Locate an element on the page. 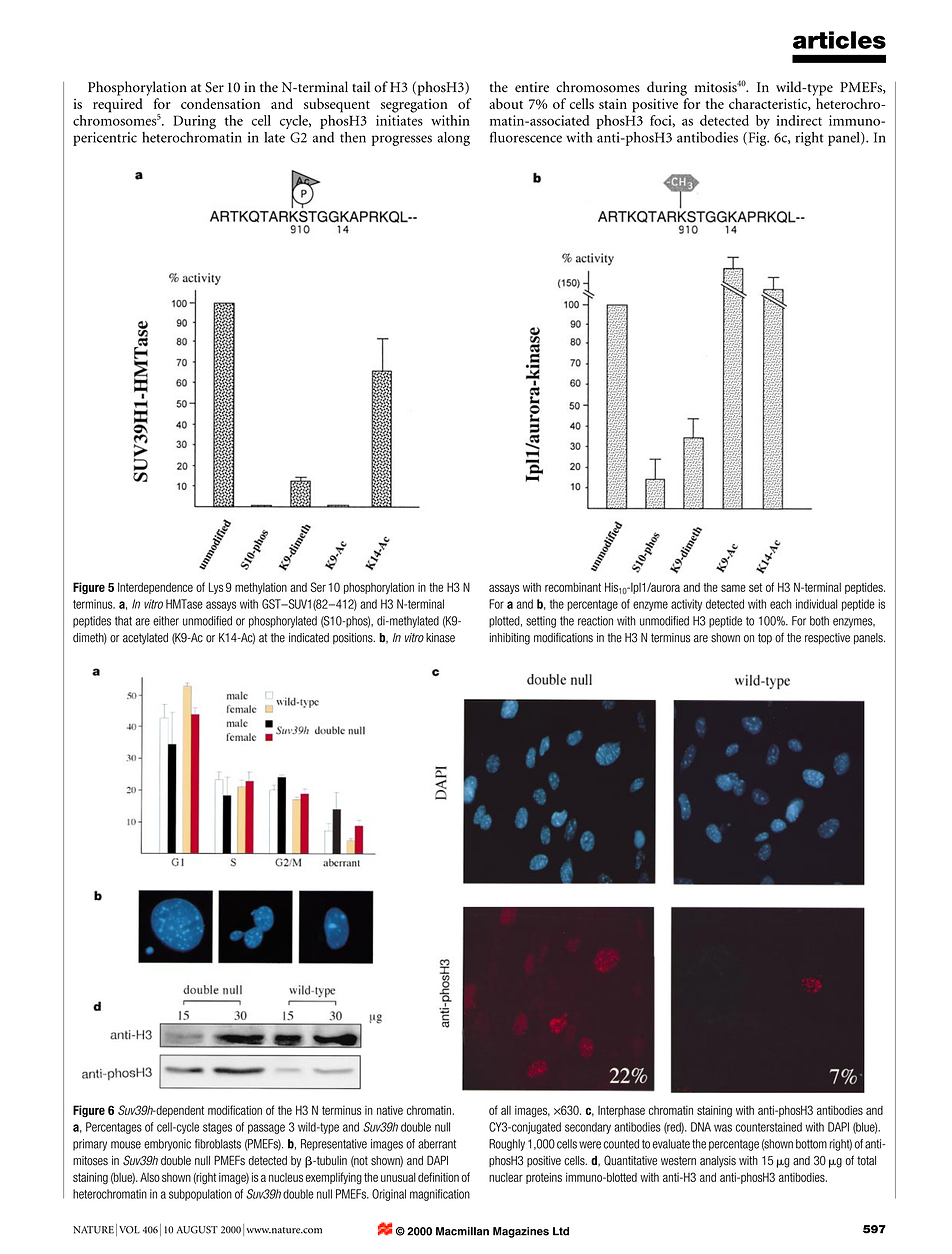  Interdependence is located at coordinates (155, 588).
